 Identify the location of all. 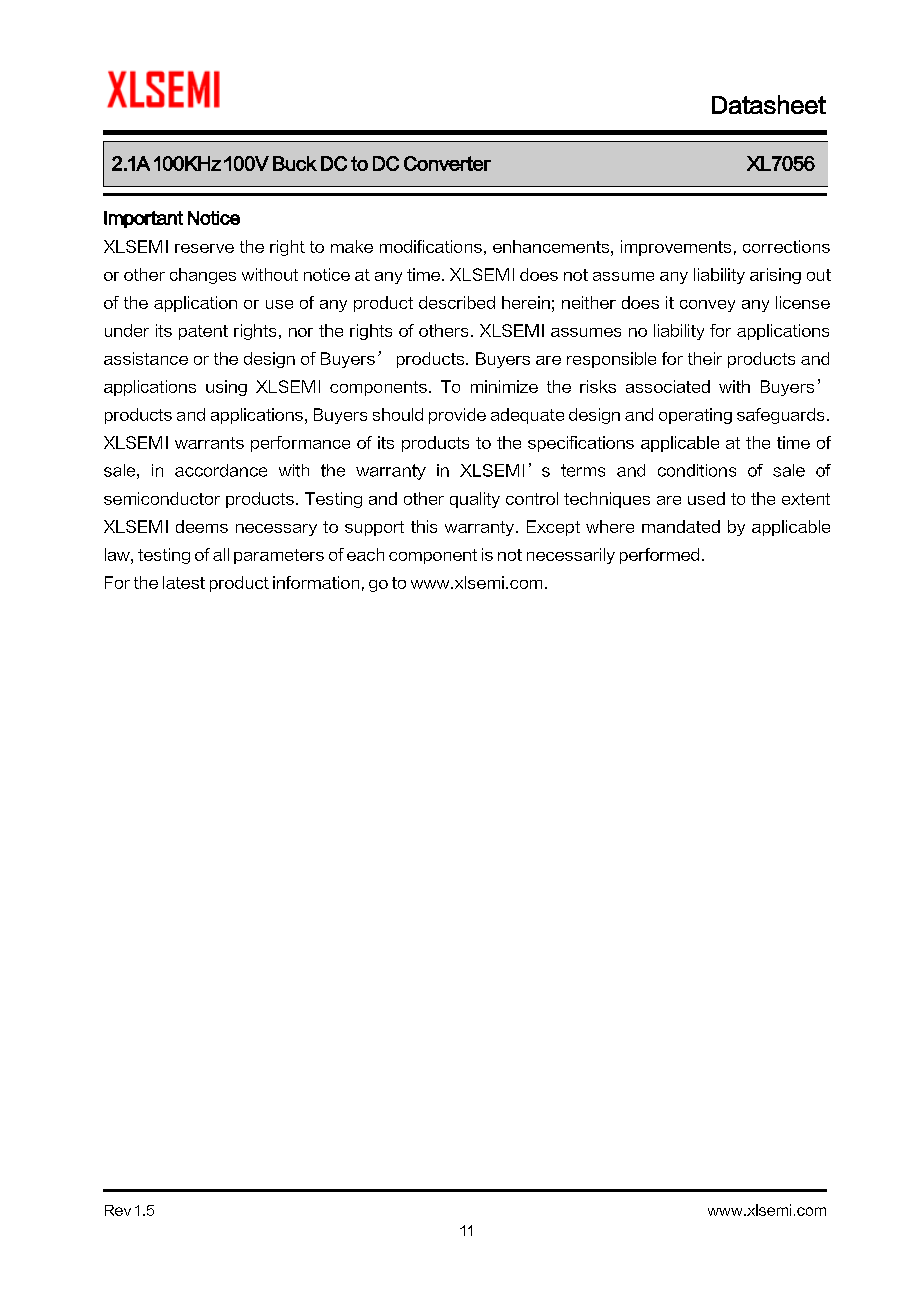
(221, 554).
